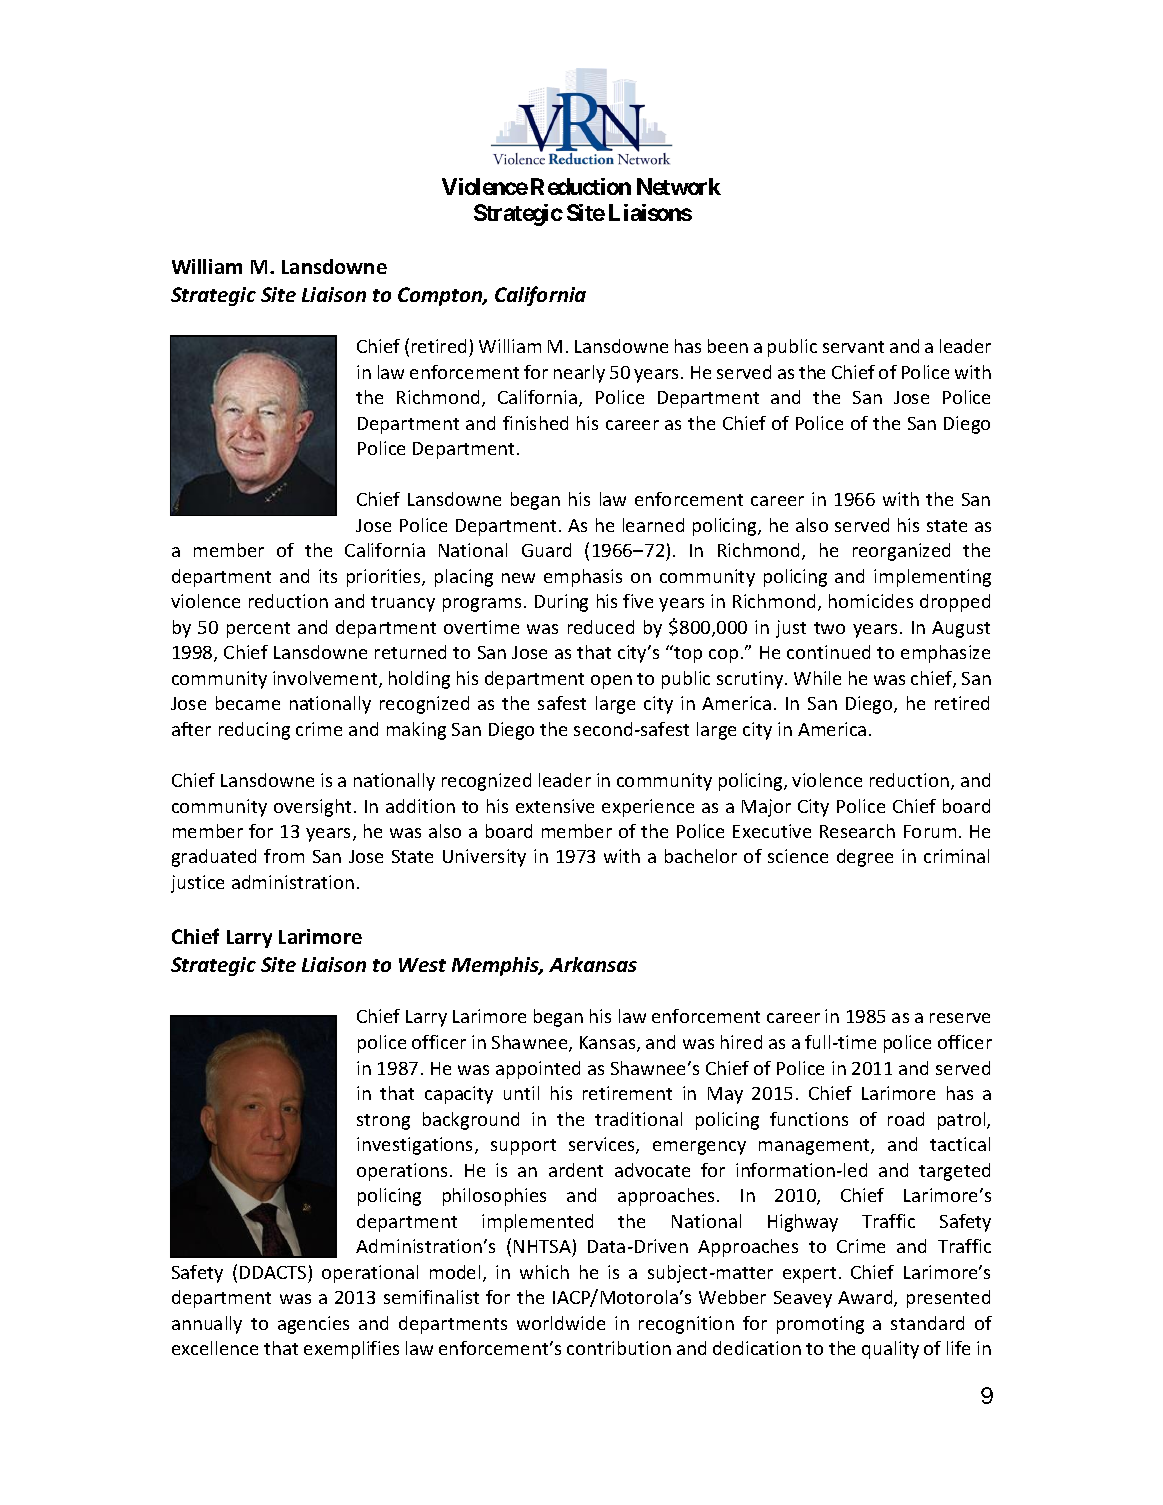 This screenshot has height=1505, width=1163. I want to click on agencies, so click(313, 1325).
